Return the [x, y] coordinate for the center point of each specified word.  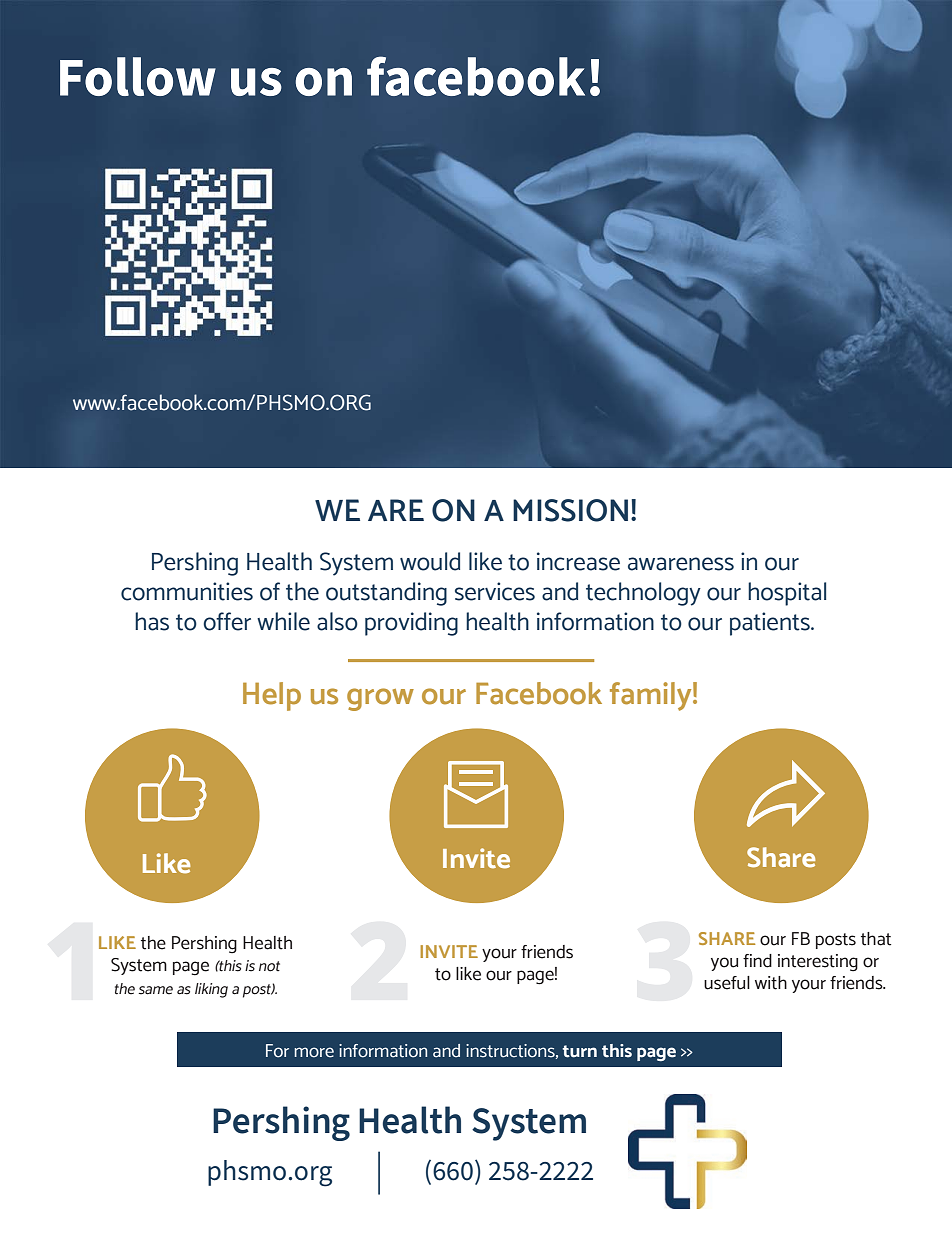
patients [771, 624]
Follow [138, 76]
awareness [681, 564]
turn [580, 1051]
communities [187, 591]
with [771, 983]
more [314, 1052]
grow [380, 699]
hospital [787, 594]
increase [578, 561]
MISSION [570, 510]
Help [272, 696]
